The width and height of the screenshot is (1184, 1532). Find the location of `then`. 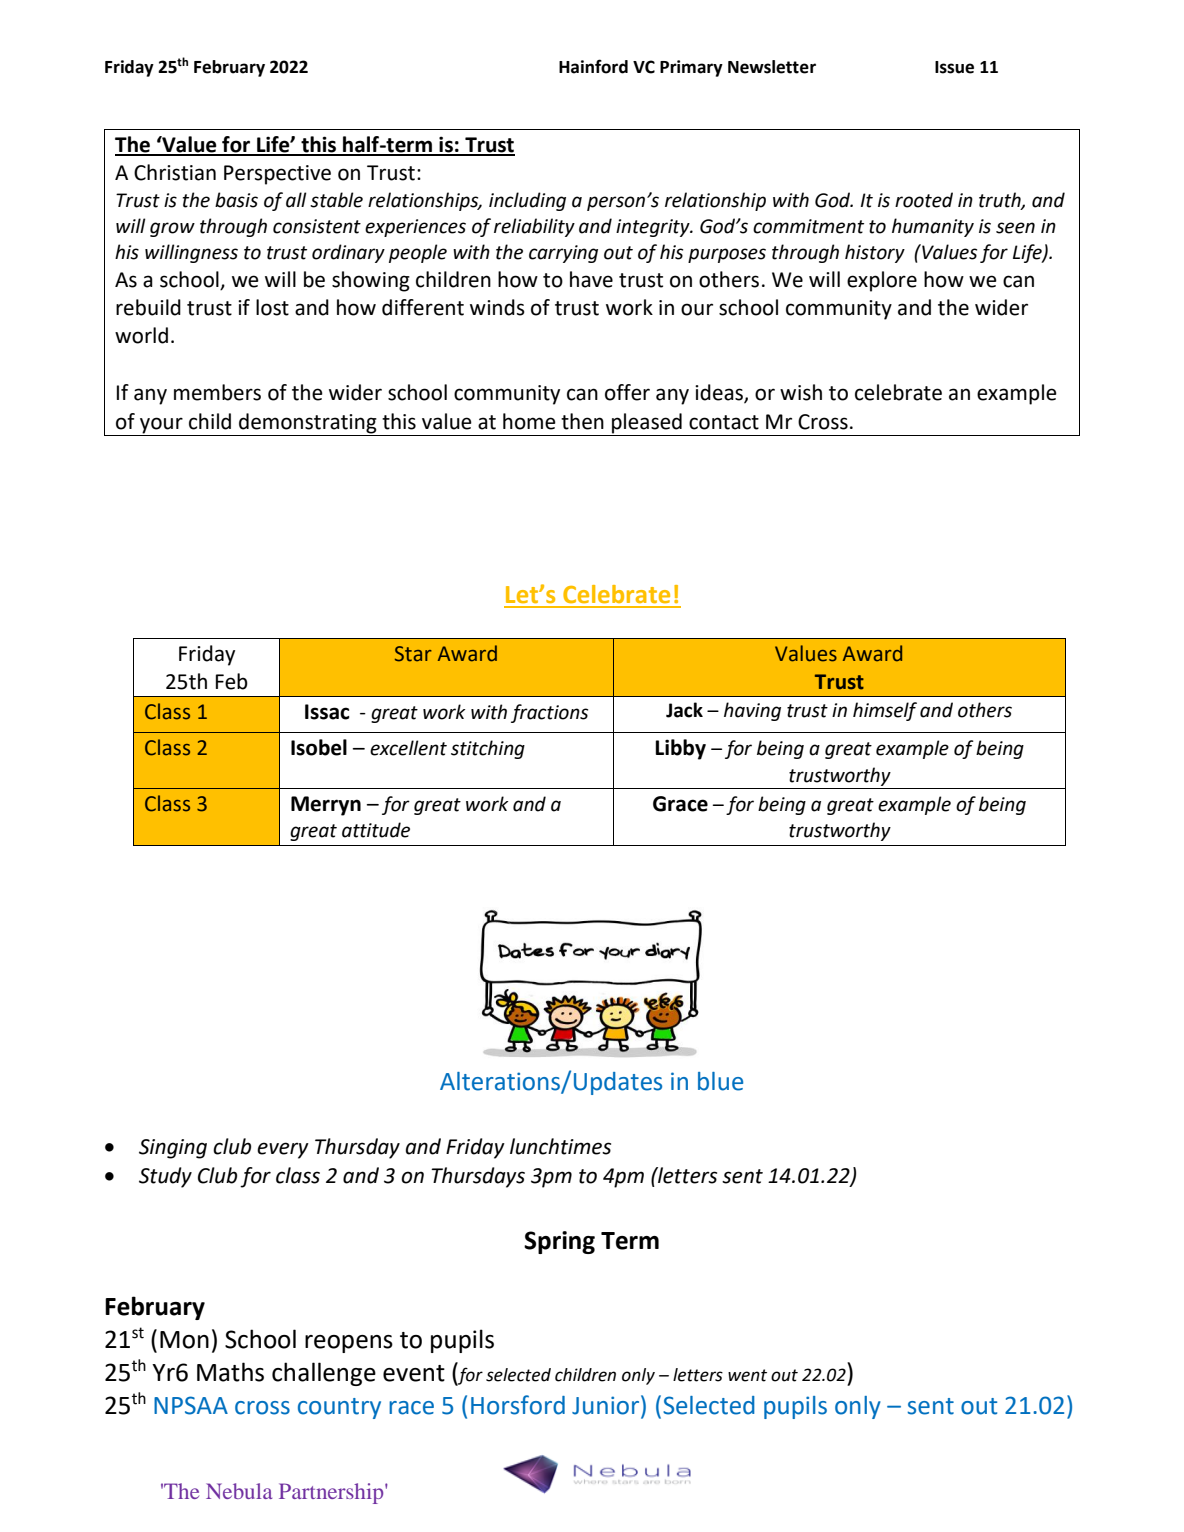

then is located at coordinates (582, 421).
